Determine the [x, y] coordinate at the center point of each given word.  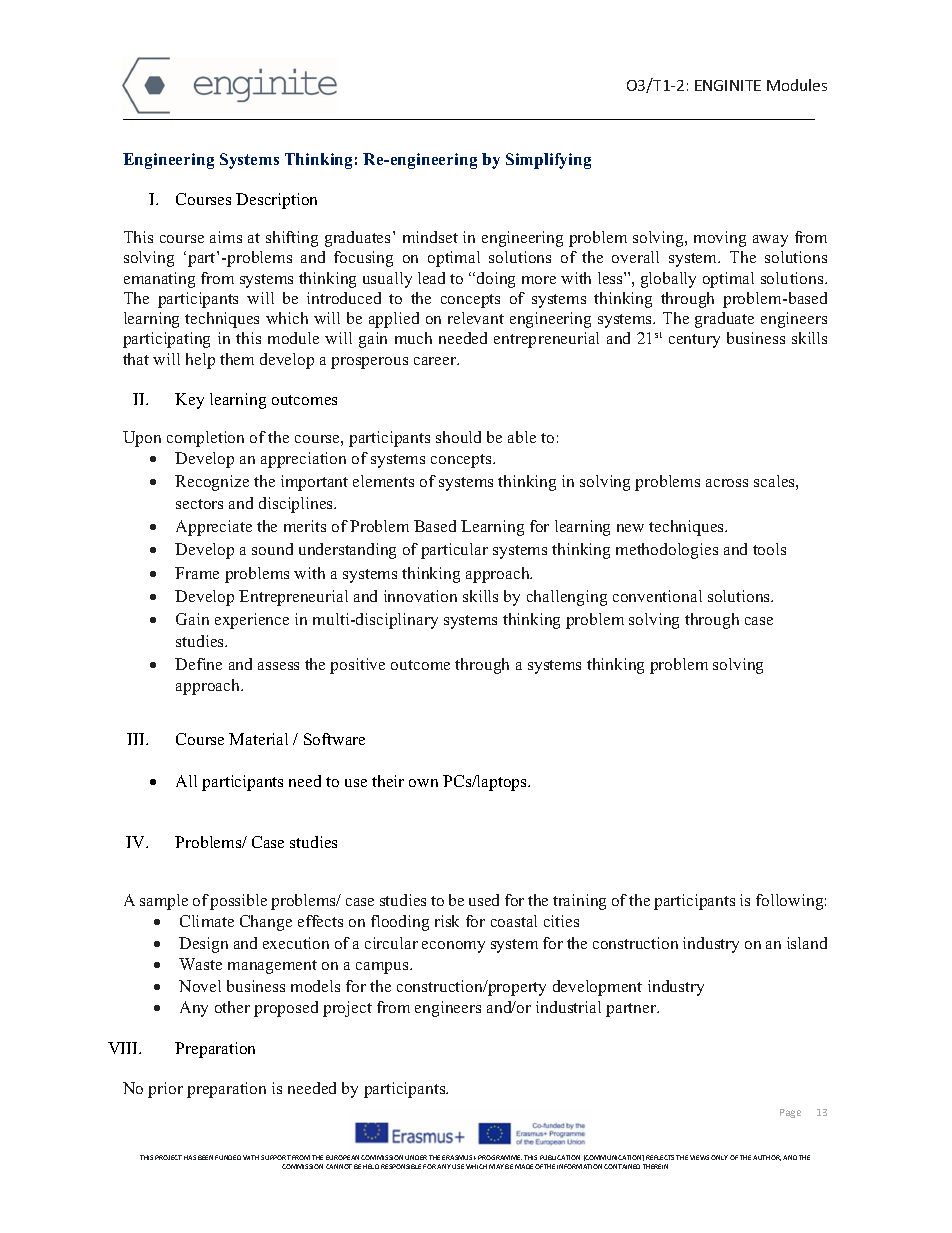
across [727, 483]
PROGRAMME [500, 1157]
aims [226, 237]
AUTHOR [767, 1158]
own [423, 783]
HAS [190, 1157]
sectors [199, 504]
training [579, 902]
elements [383, 481]
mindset [430, 237]
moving [720, 239]
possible [238, 902]
